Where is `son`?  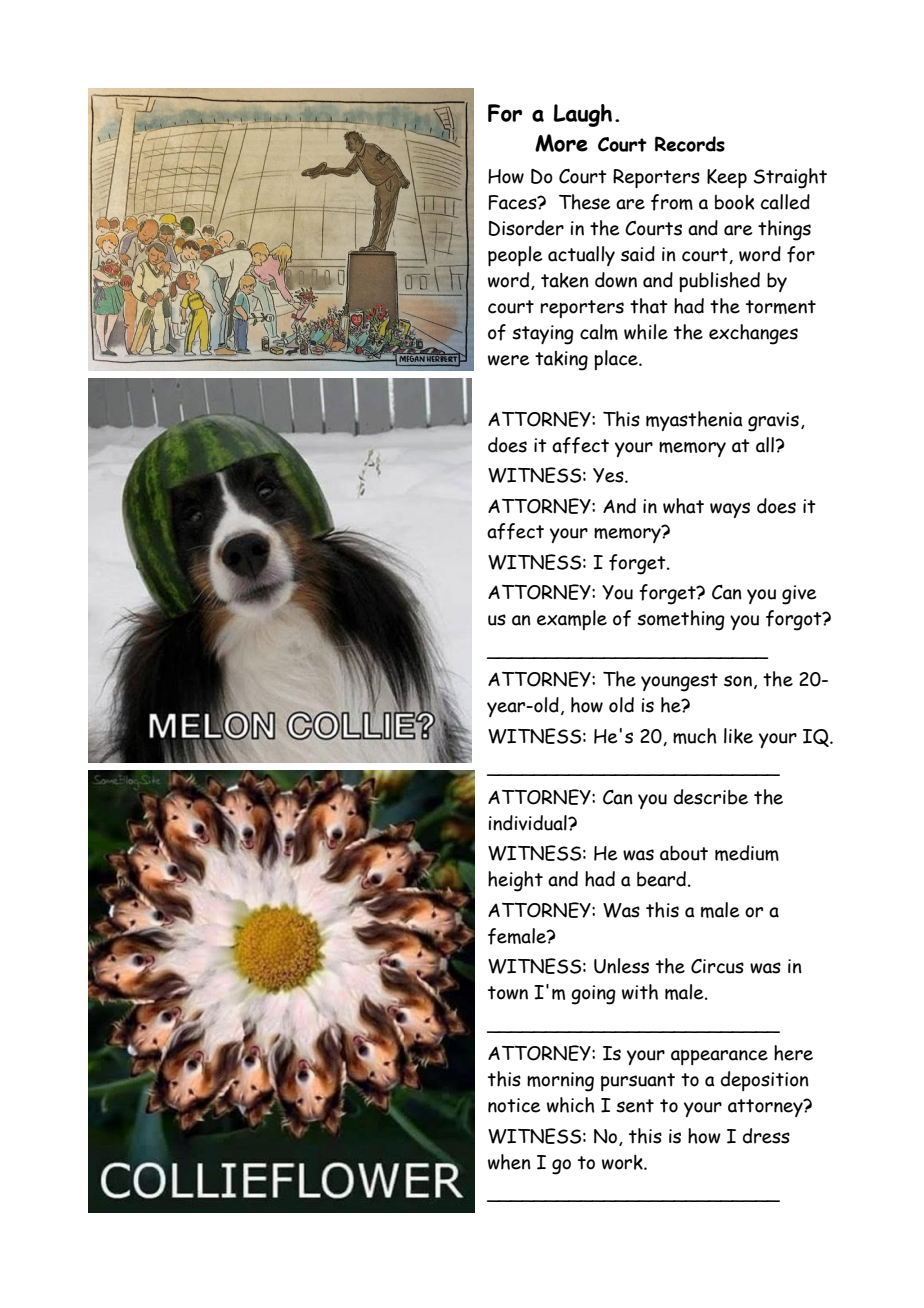 son is located at coordinates (738, 681).
